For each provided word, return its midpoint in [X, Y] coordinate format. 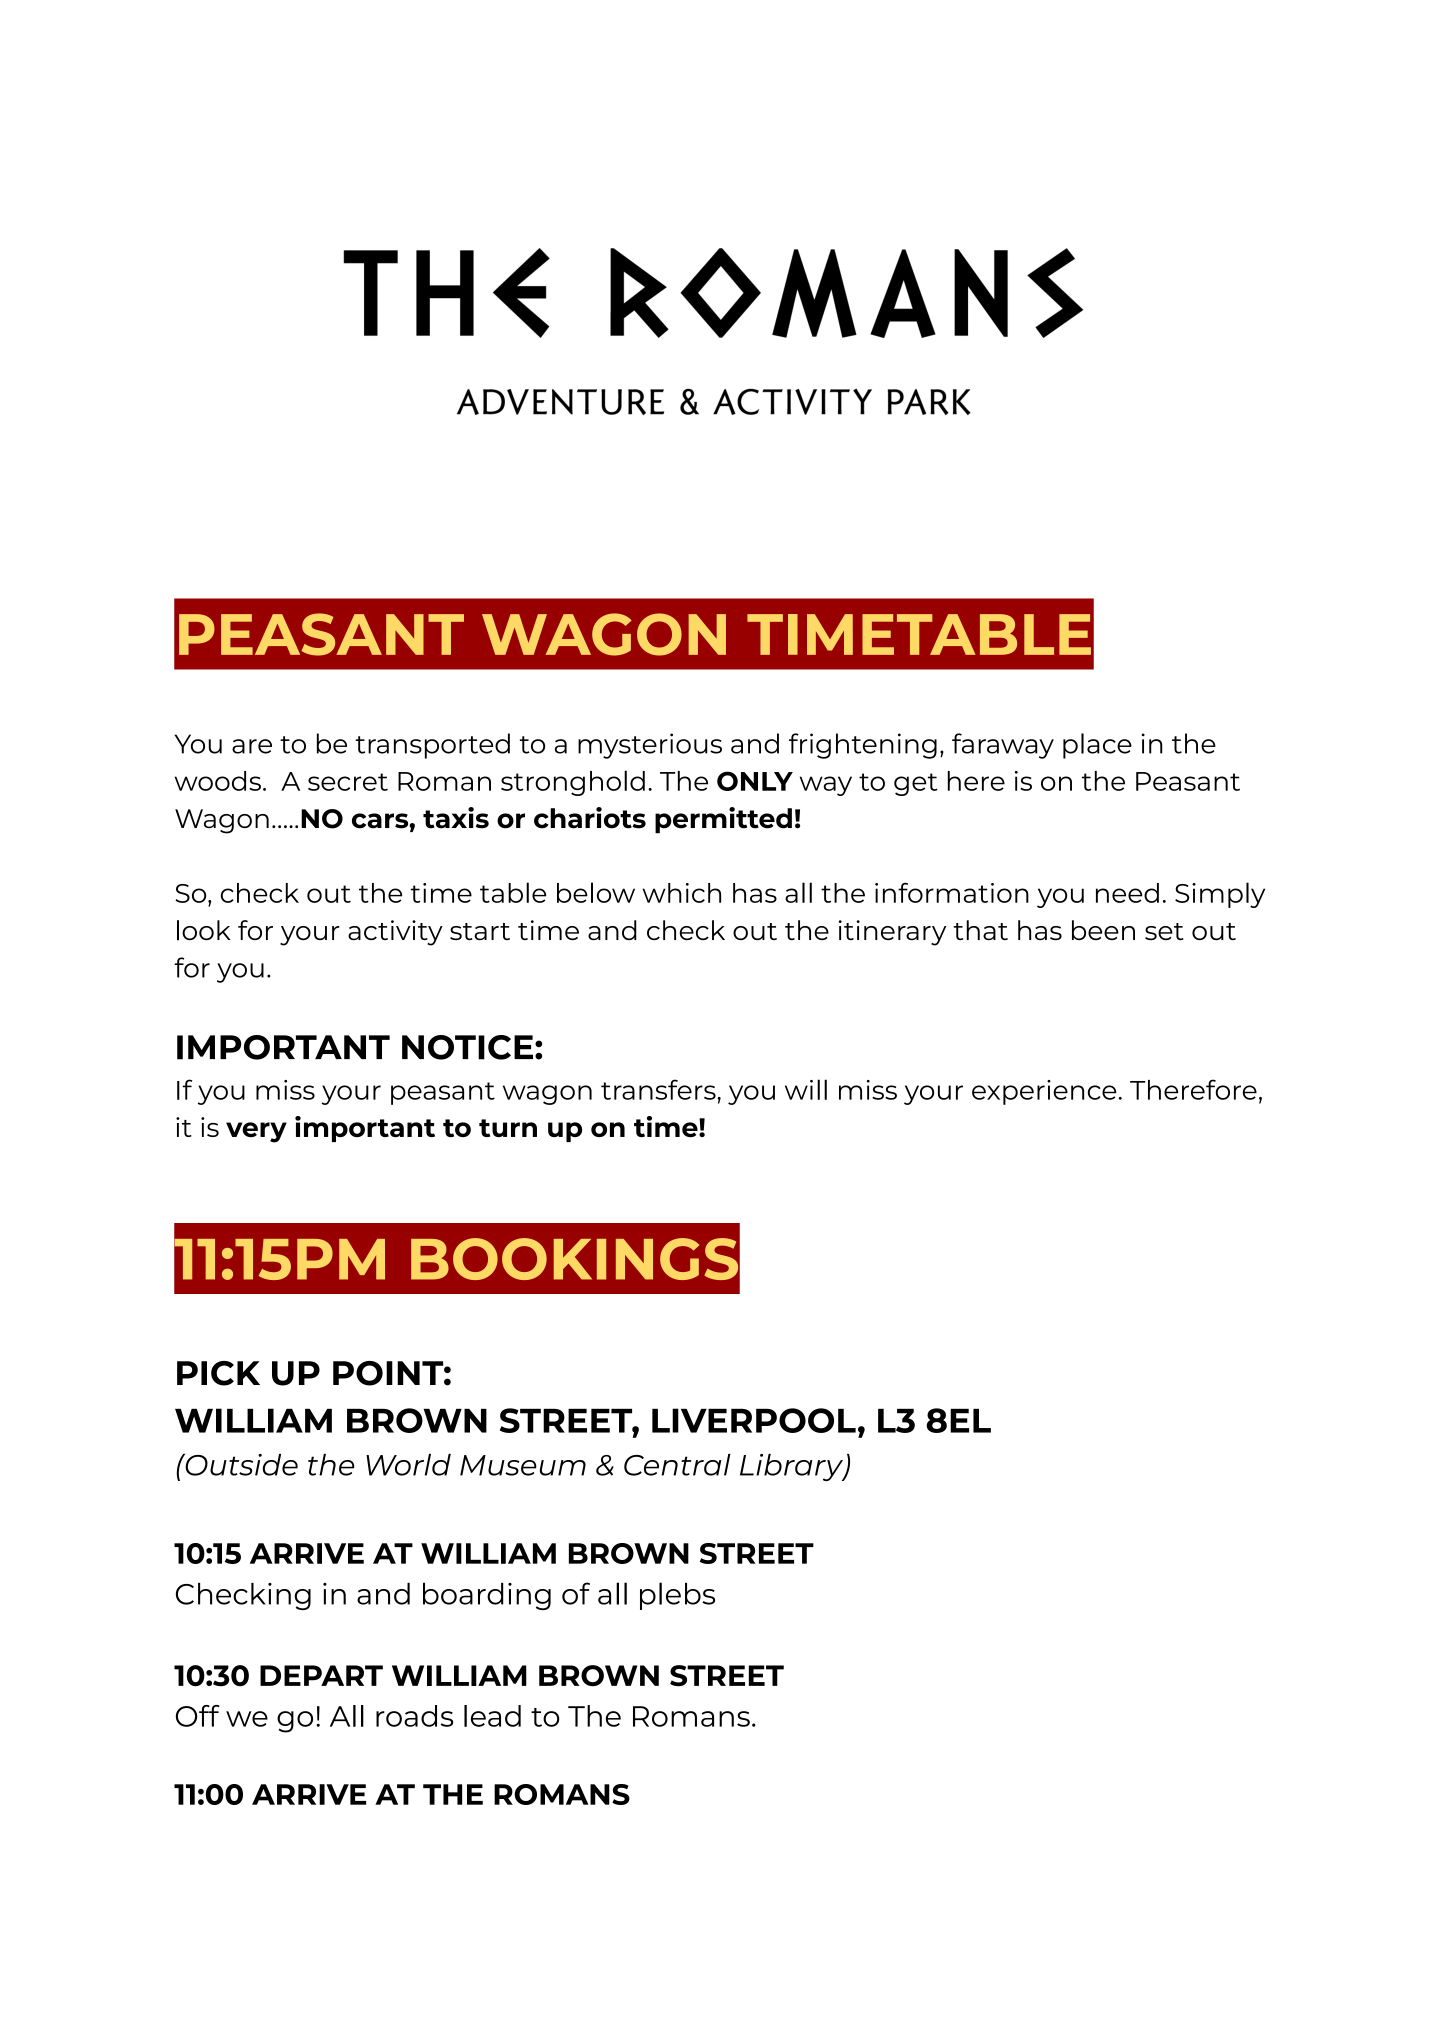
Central [677, 1465]
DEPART [321, 1675]
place [1097, 746]
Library [792, 1467]
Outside [240, 1465]
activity [395, 933]
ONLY [755, 781]
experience [1044, 1092]
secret [348, 782]
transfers [659, 1089]
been [1103, 930]
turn [508, 1128]
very [256, 1132]
